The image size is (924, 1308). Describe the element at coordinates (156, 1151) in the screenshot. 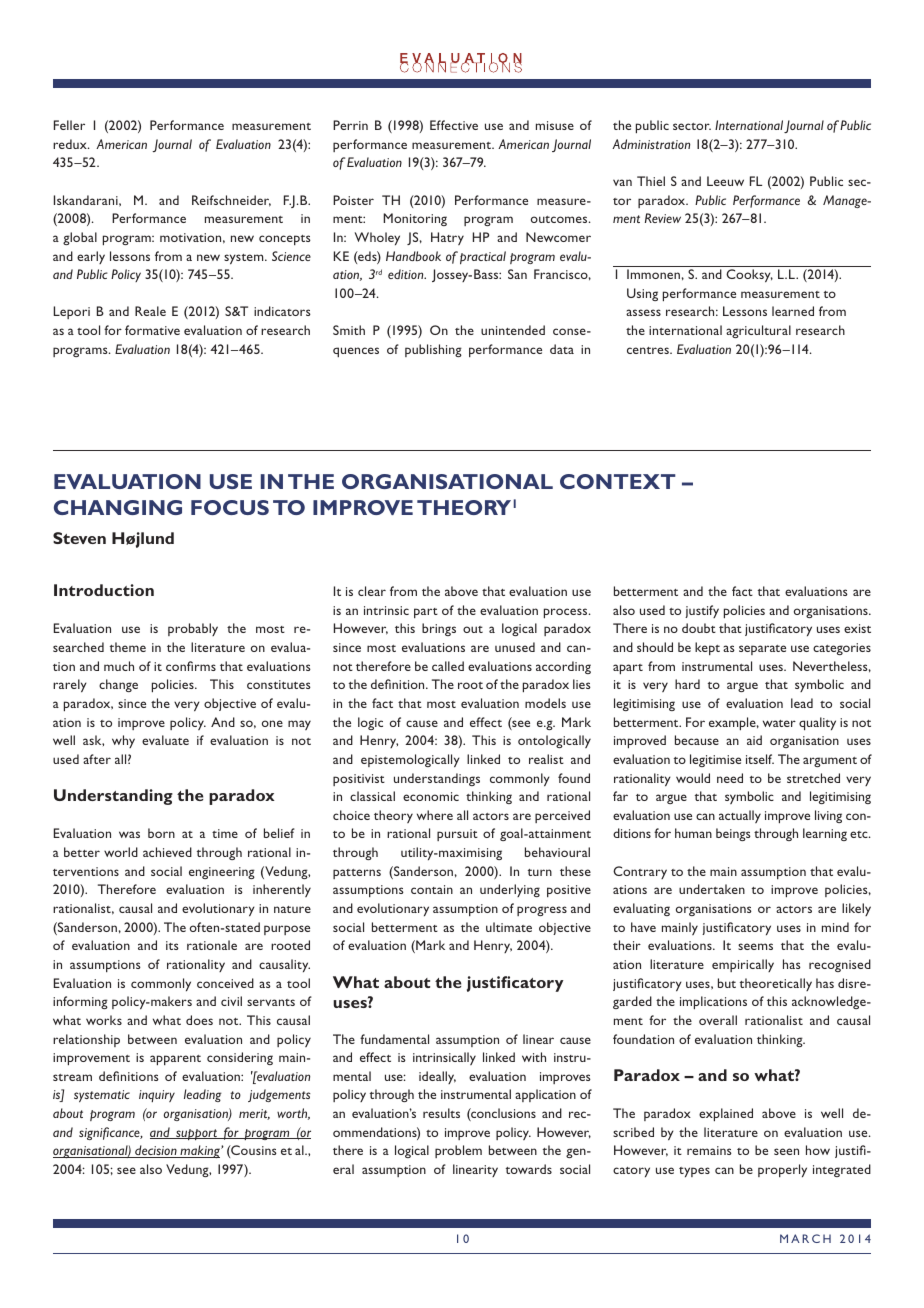

I see `decision` at that location.
